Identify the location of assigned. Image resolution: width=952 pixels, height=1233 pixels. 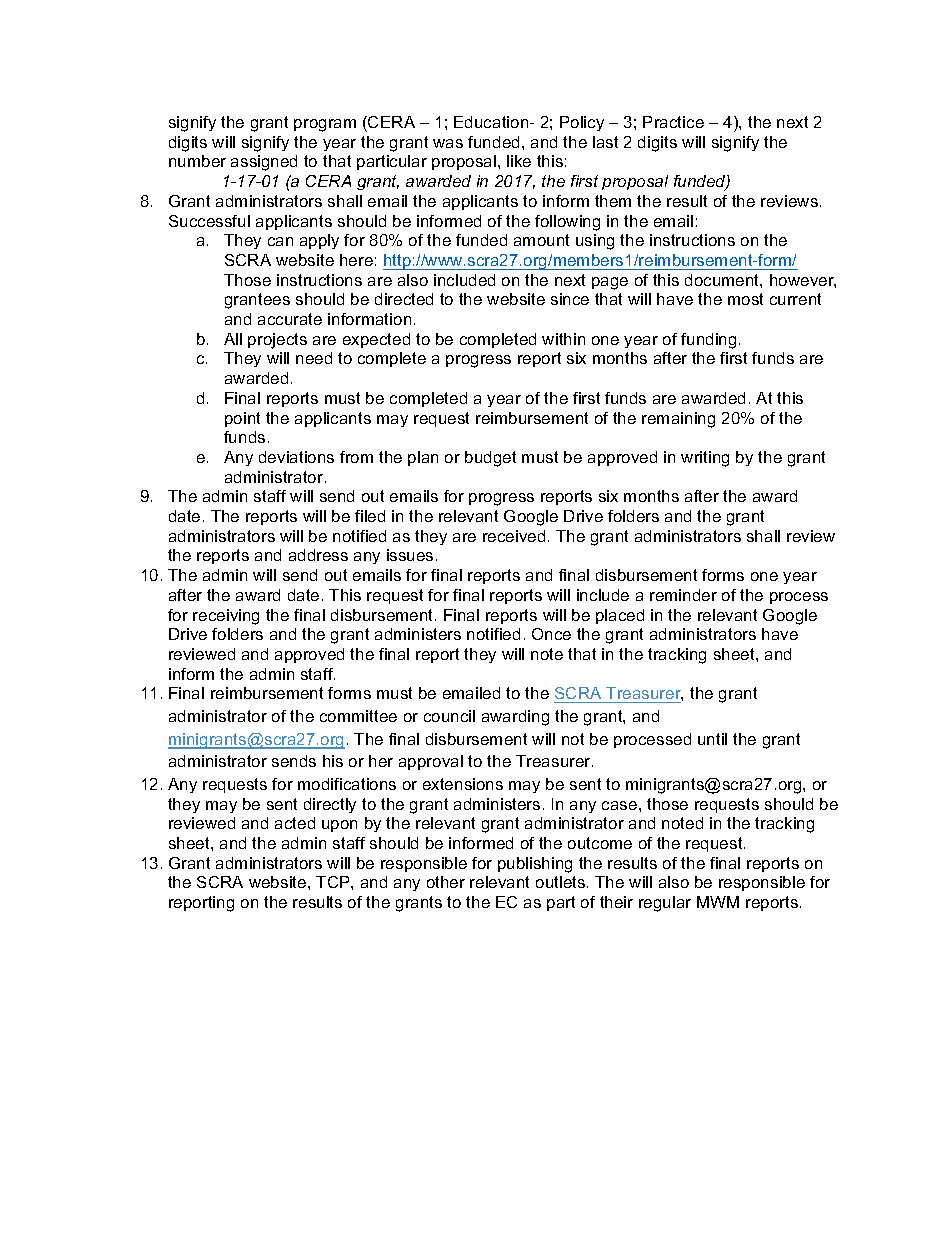
(264, 163).
